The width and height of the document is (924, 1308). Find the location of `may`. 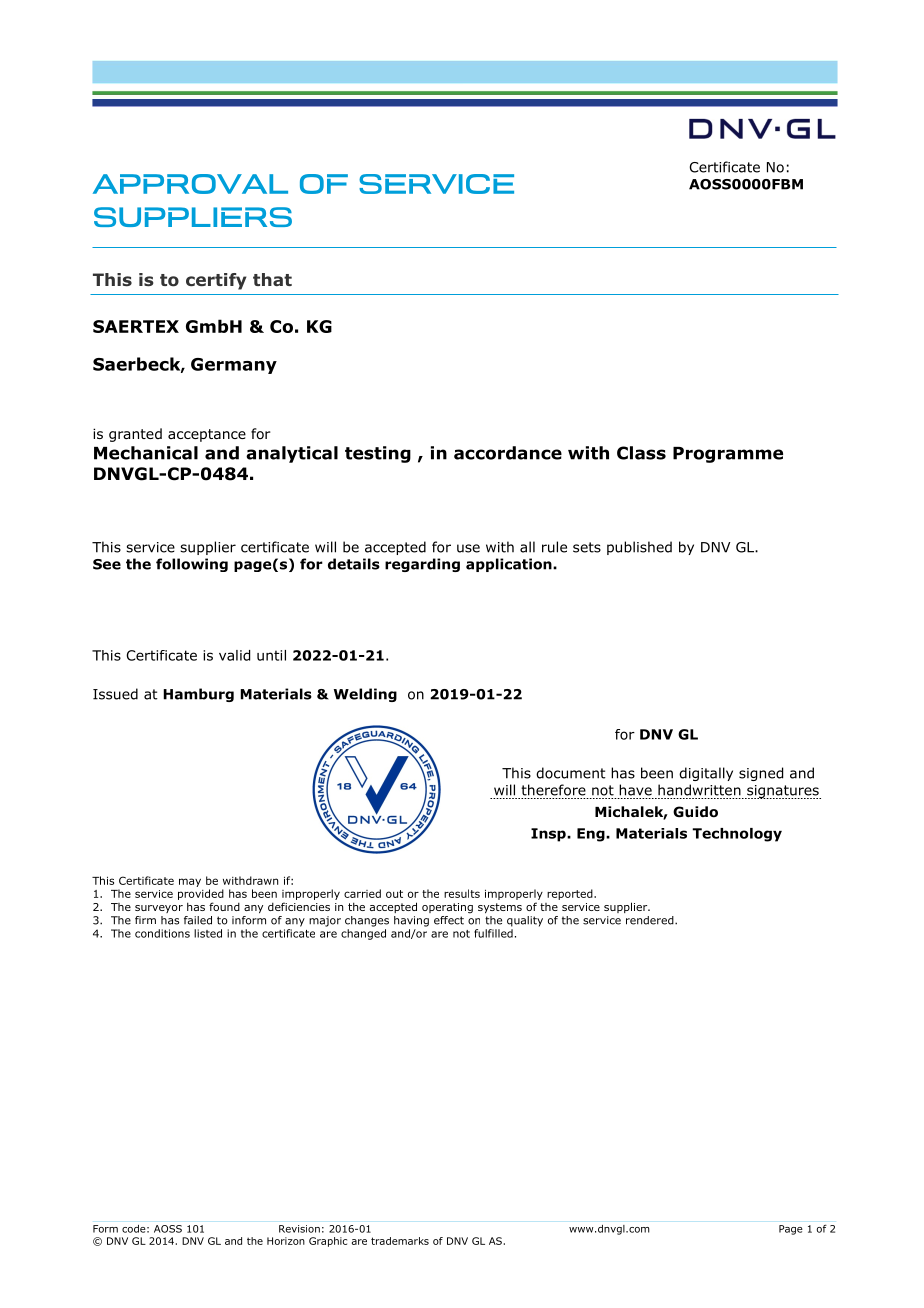

may is located at coordinates (190, 882).
